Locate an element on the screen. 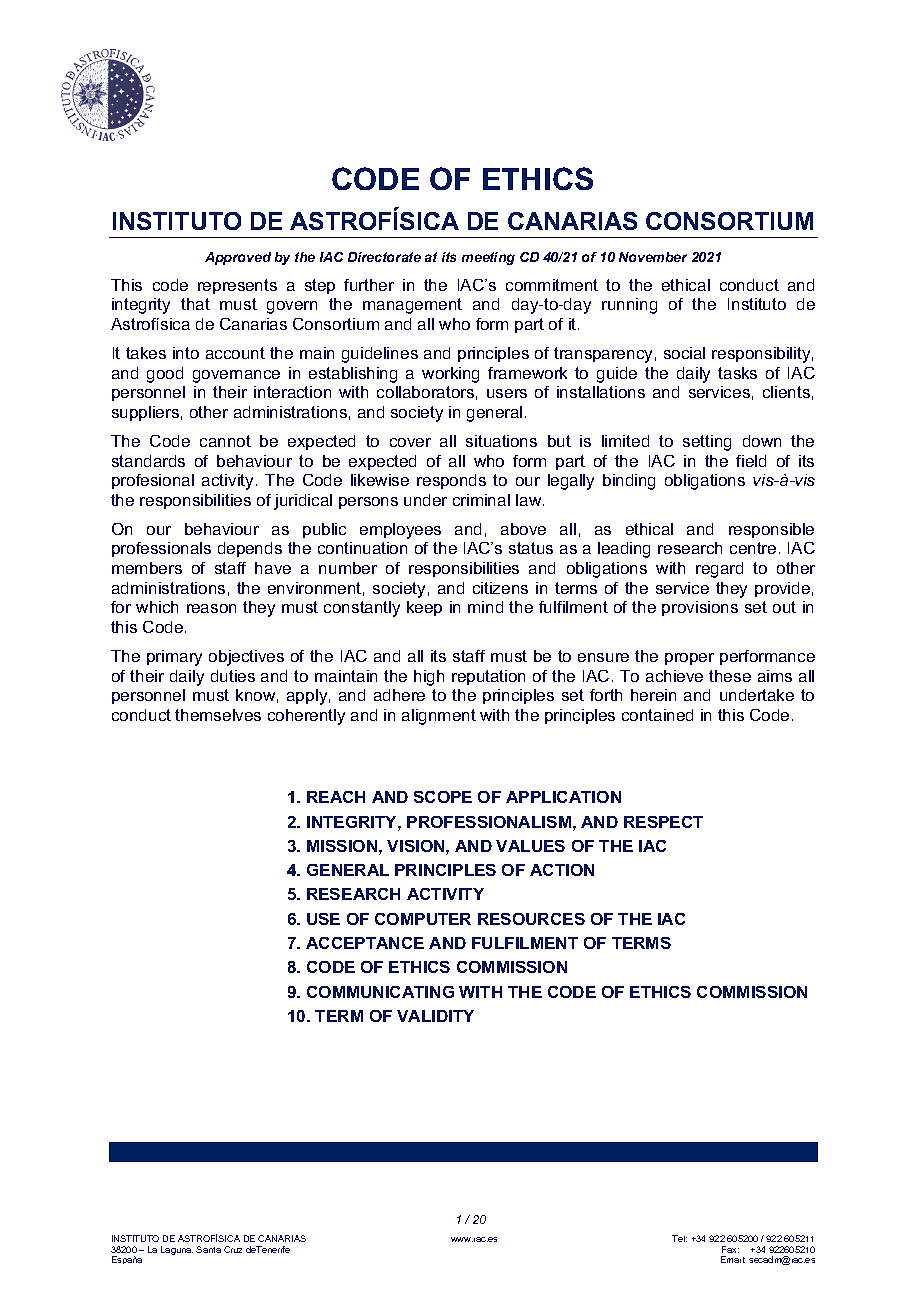 The height and width of the screenshot is (1308, 924). SCOPE is located at coordinates (443, 797).
